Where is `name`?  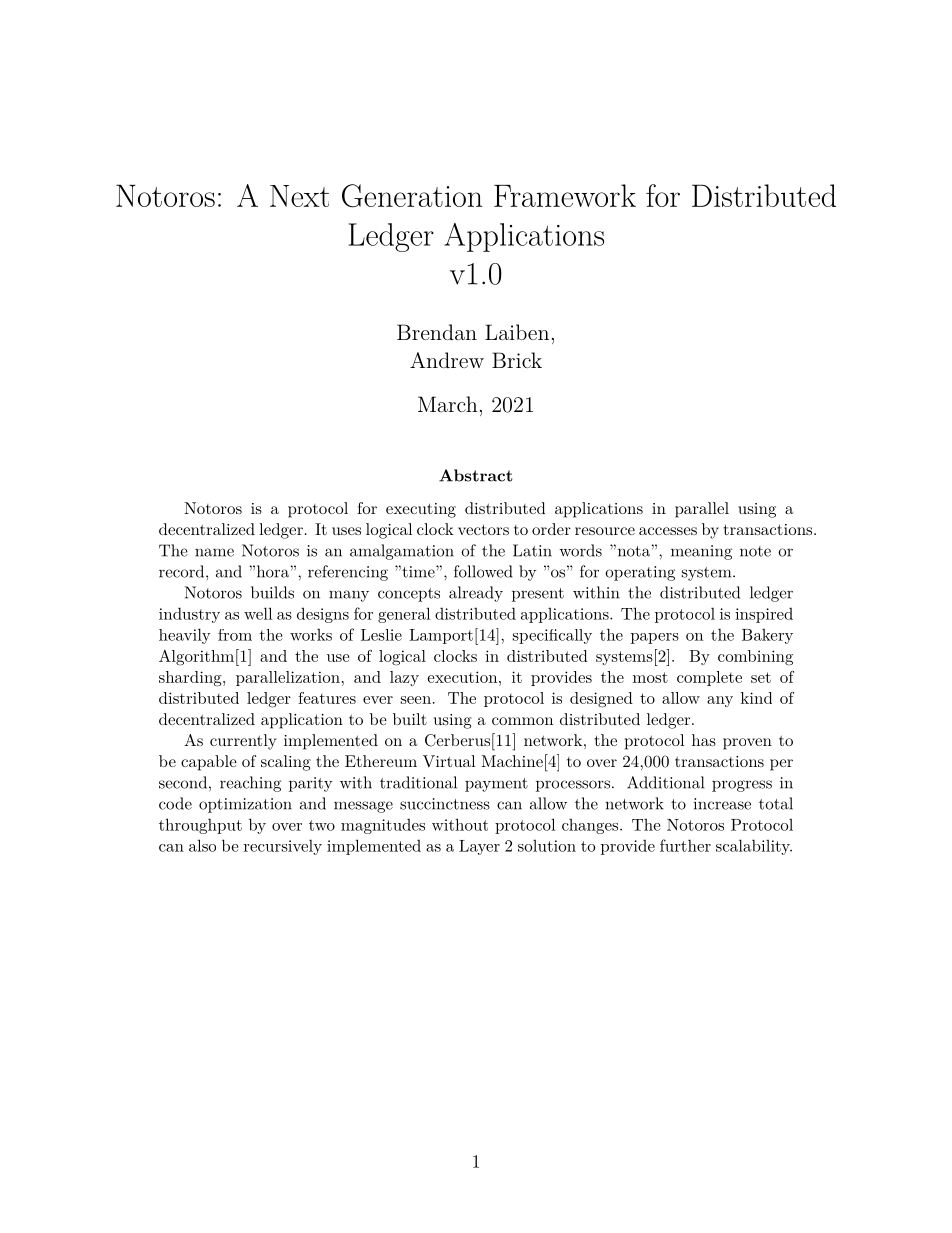 name is located at coordinates (214, 552).
